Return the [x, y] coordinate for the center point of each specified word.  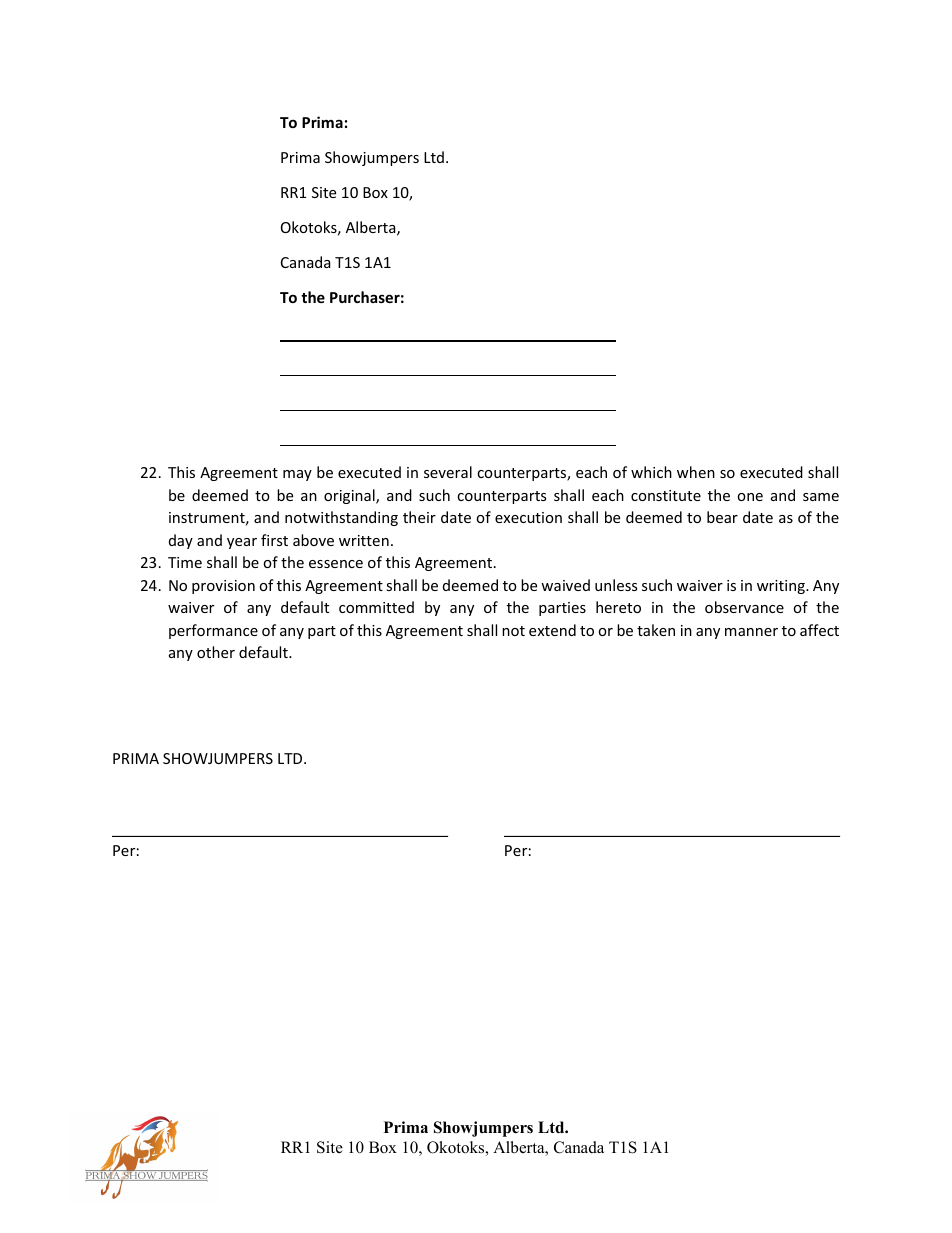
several [448, 472]
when [696, 472]
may [297, 475]
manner [751, 632]
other [216, 652]
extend [552, 630]
